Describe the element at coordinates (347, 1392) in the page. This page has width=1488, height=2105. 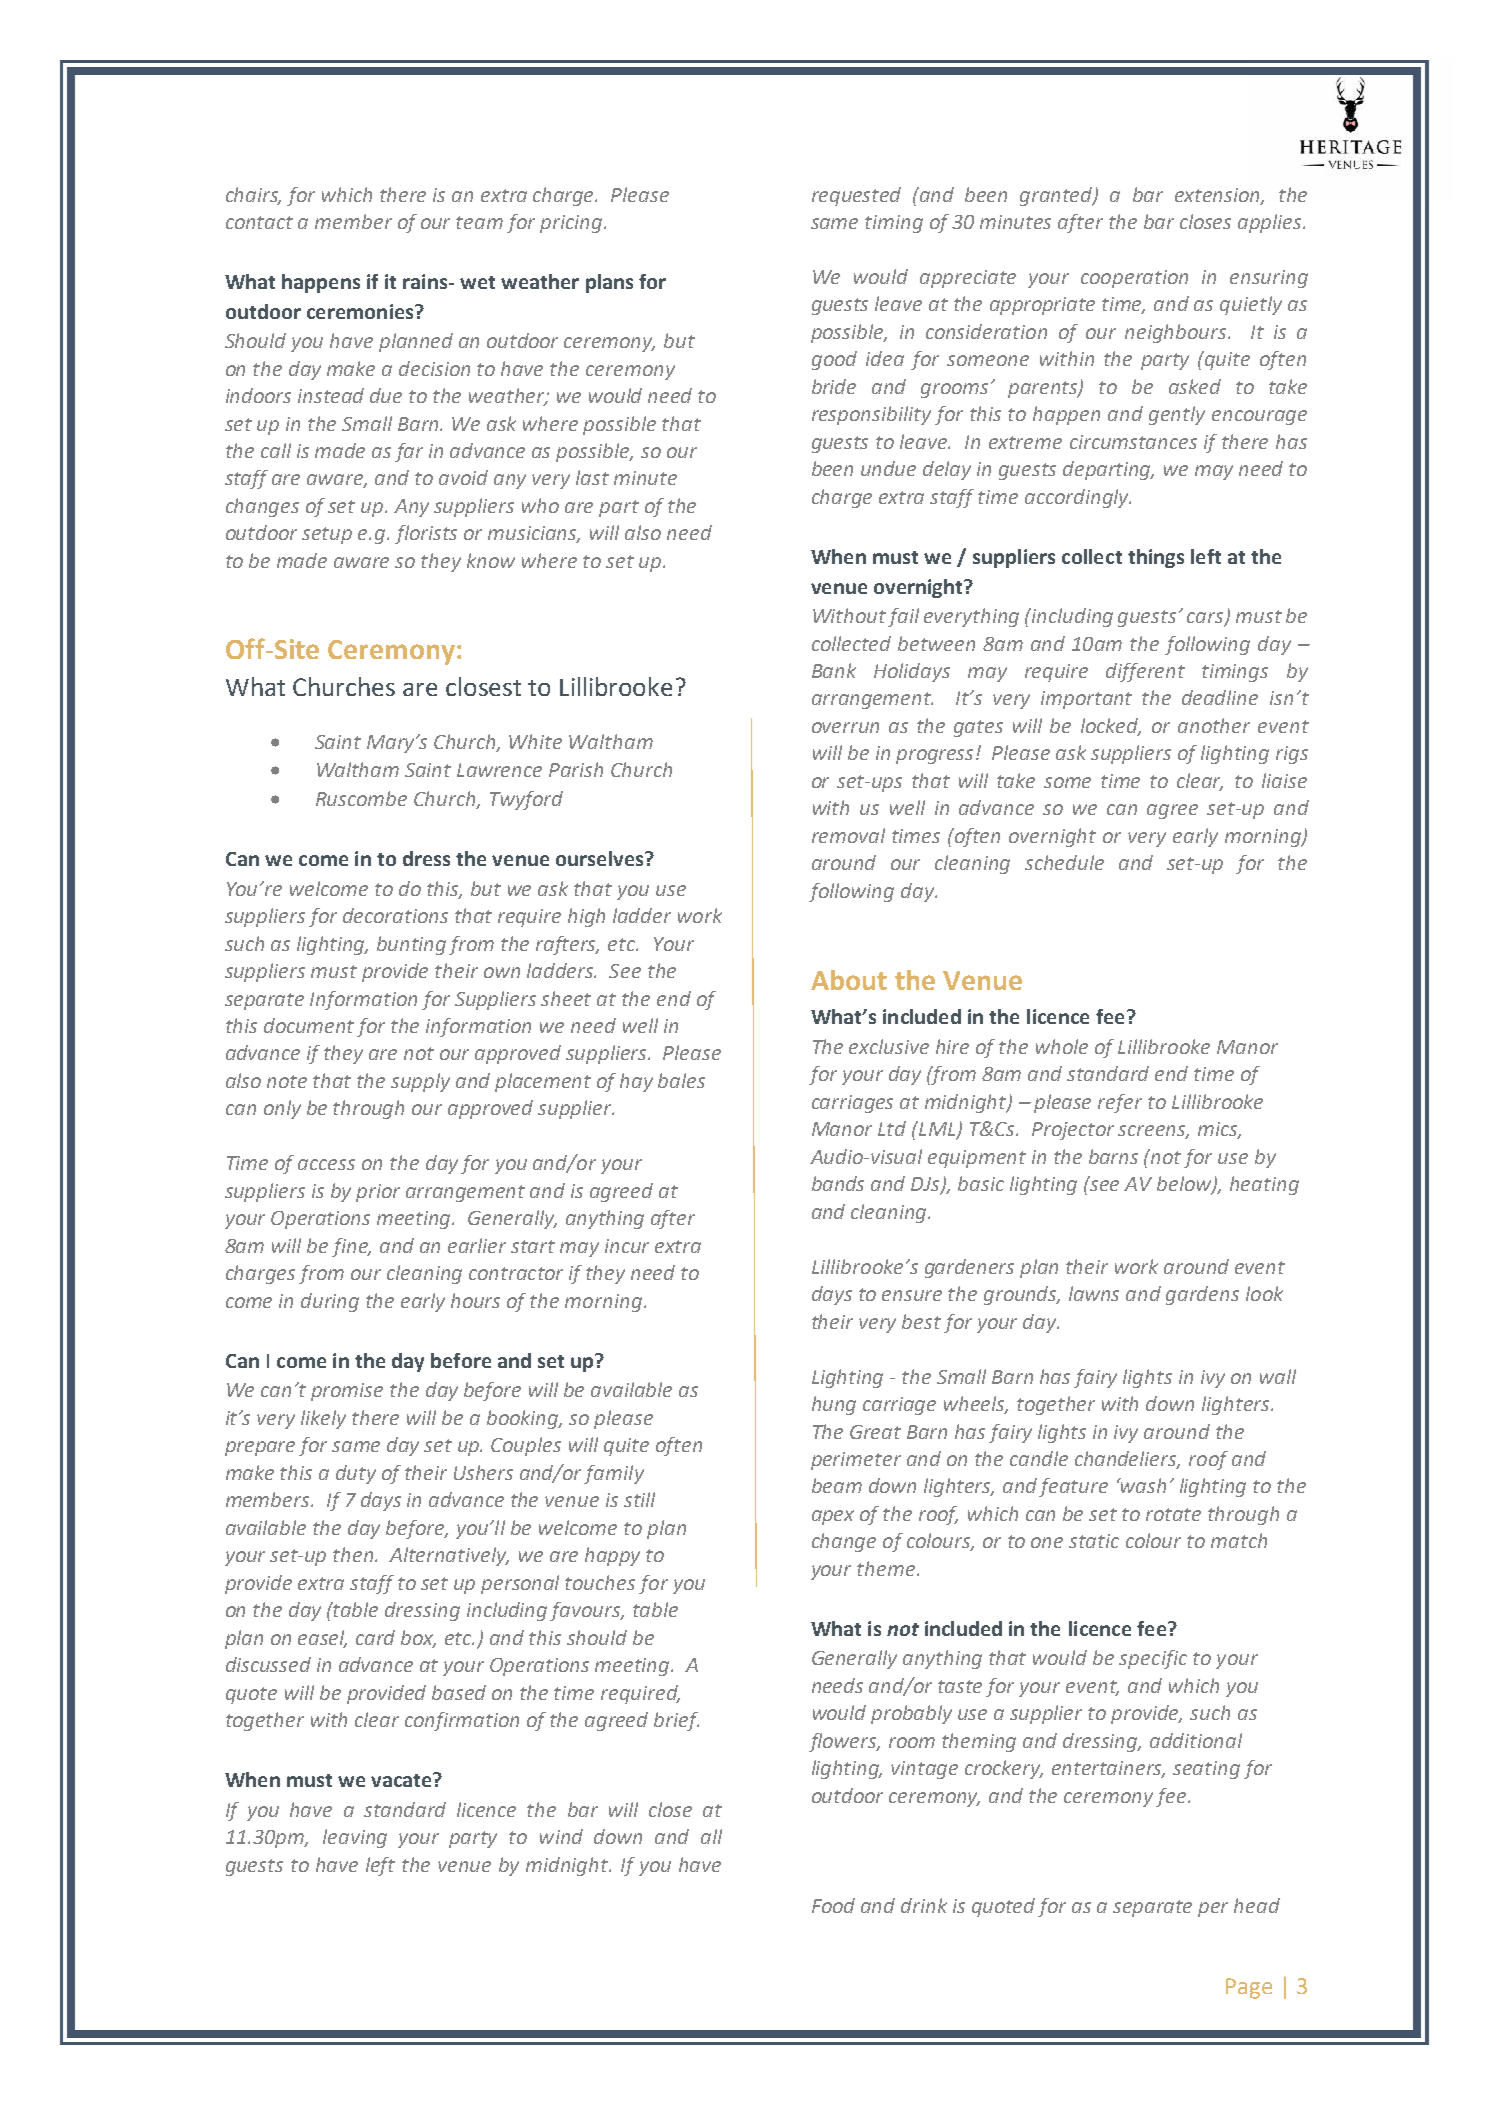
I see `promise` at that location.
